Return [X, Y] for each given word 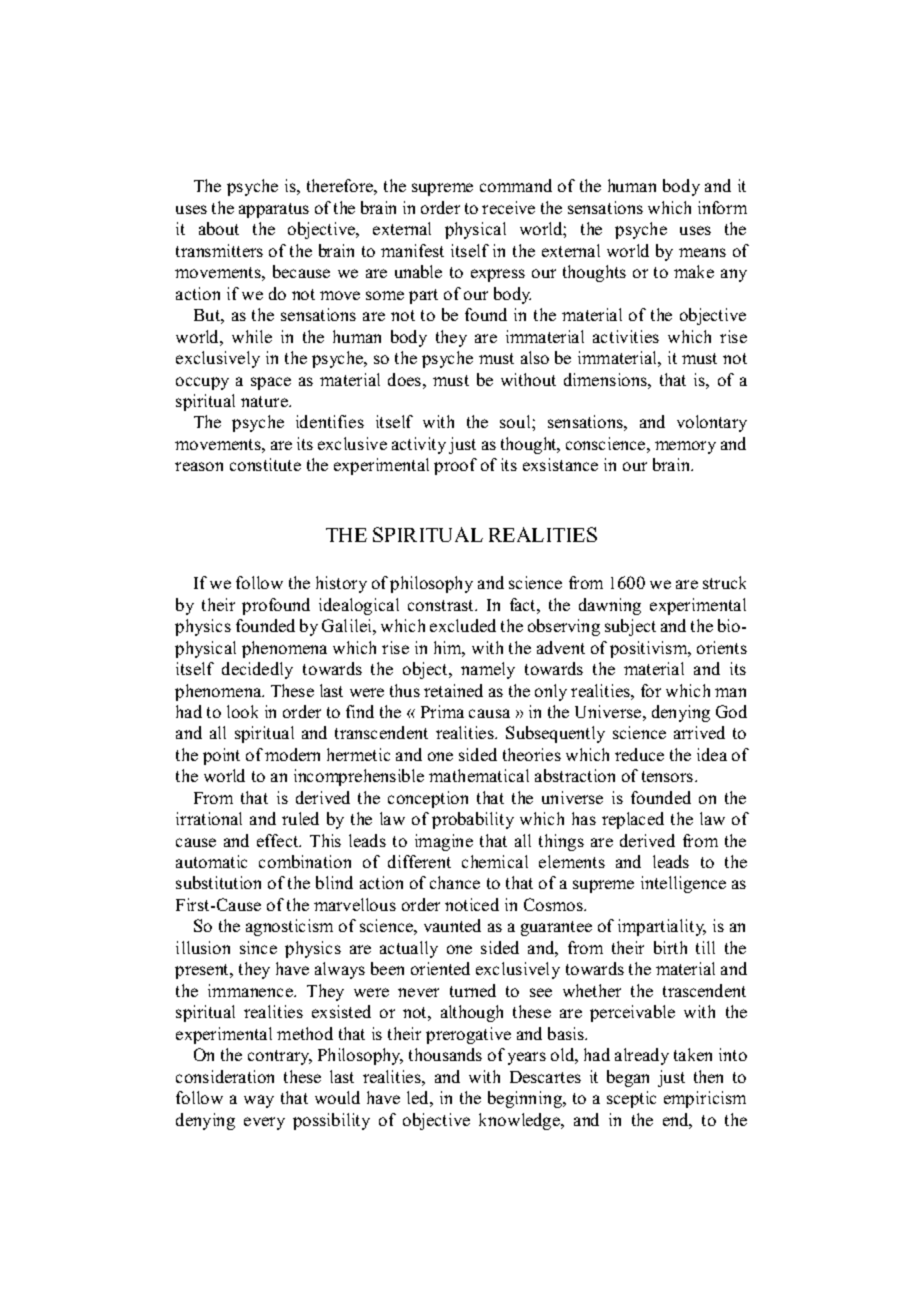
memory [685, 447]
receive [508, 207]
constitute [265, 464]
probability [473, 820]
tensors [669, 776]
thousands [445, 1054]
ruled [300, 818]
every [264, 1123]
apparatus [274, 210]
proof [455, 466]
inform [722, 207]
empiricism [705, 1099]
